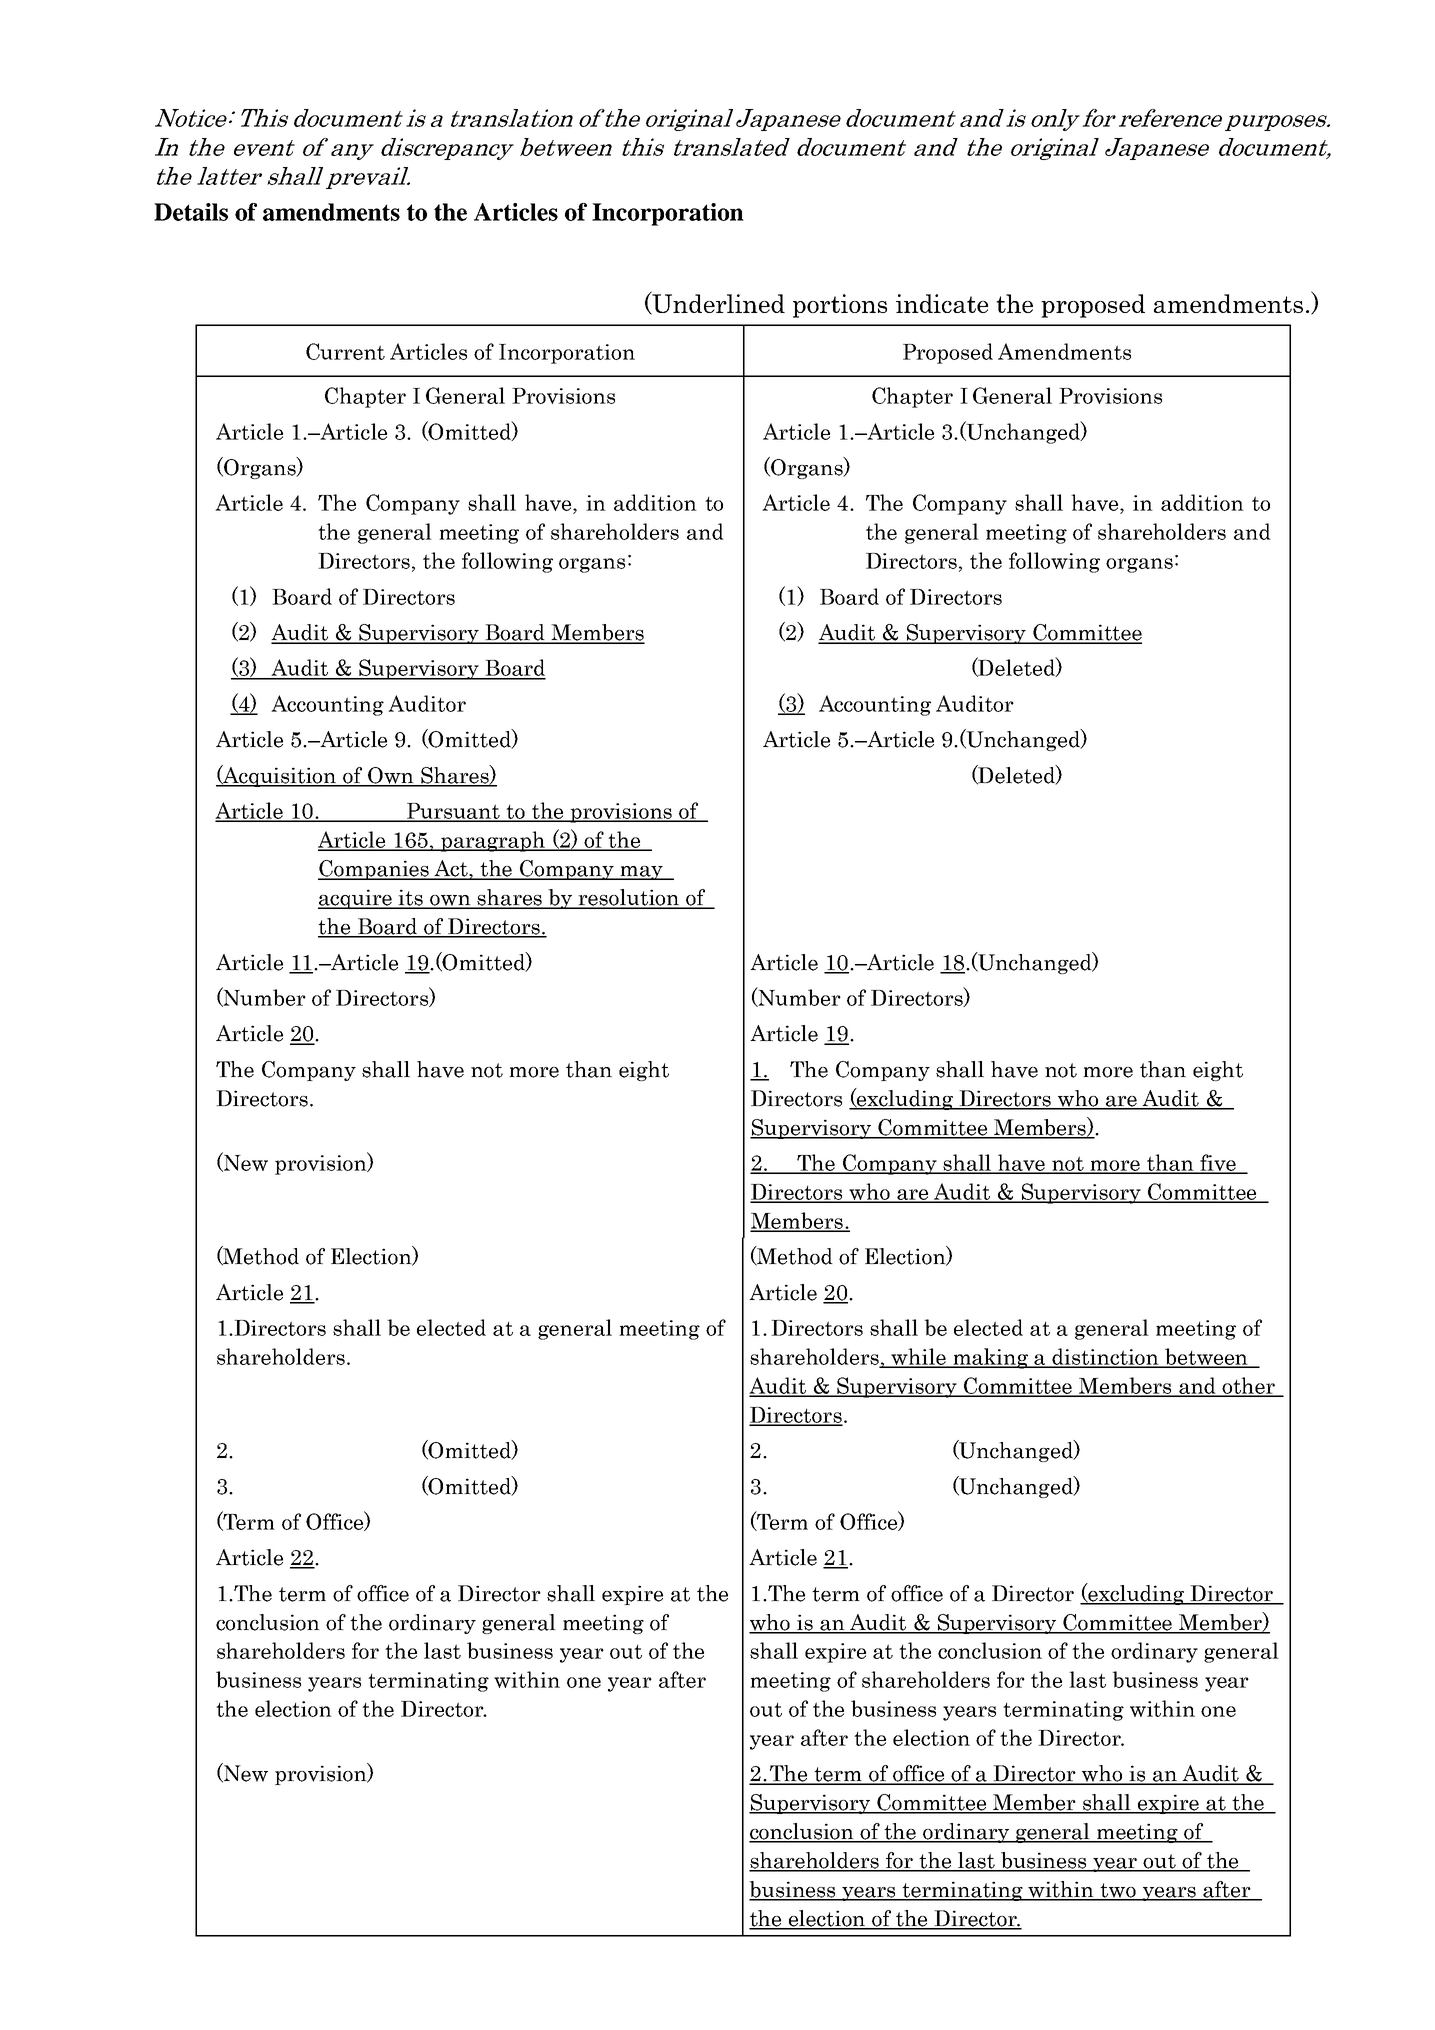  Describe the element at coordinates (1249, 1386) in the screenshot. I see `other` at that location.
